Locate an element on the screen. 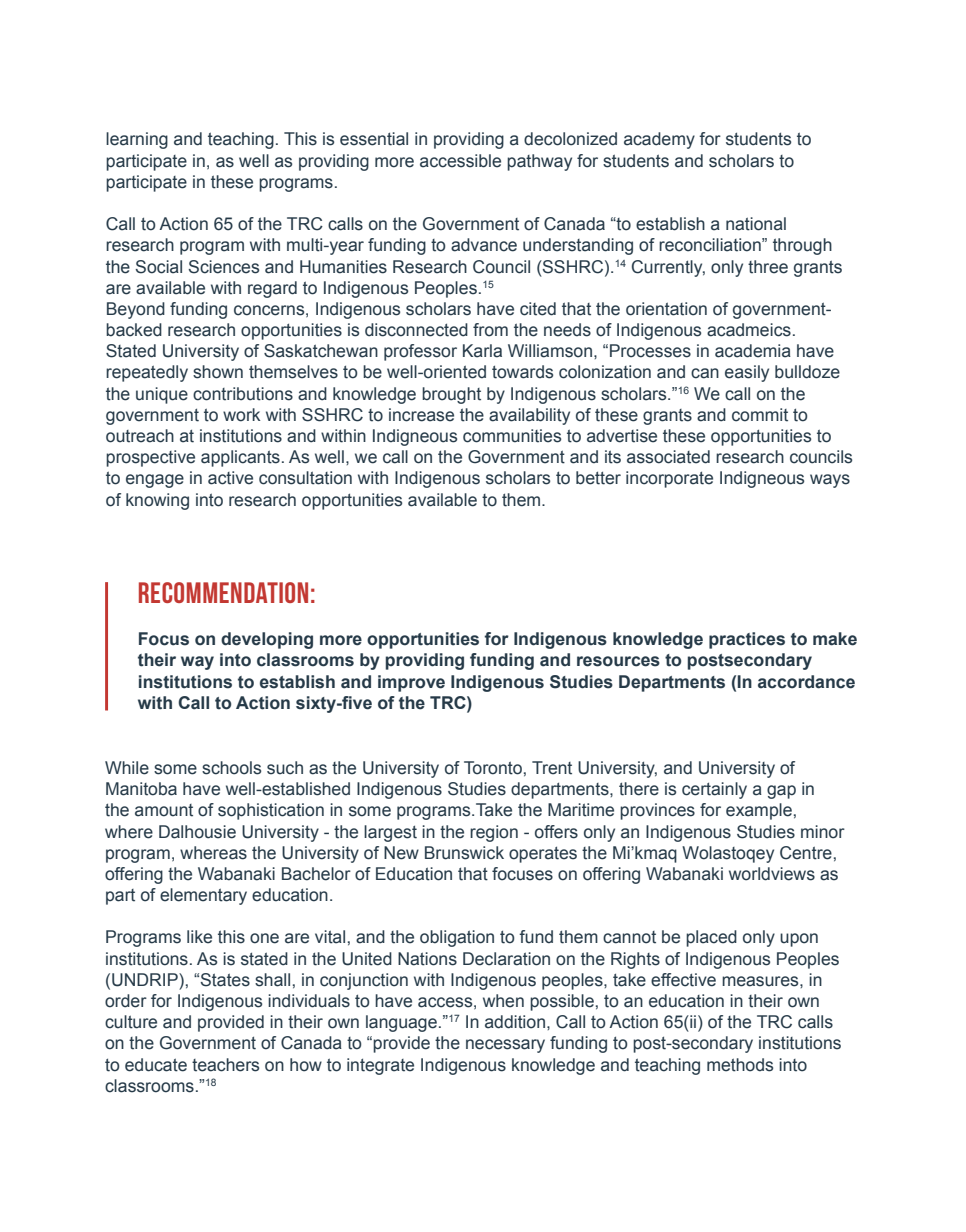 The height and width of the screenshot is (1232, 966). pathway is located at coordinates (539, 162).
